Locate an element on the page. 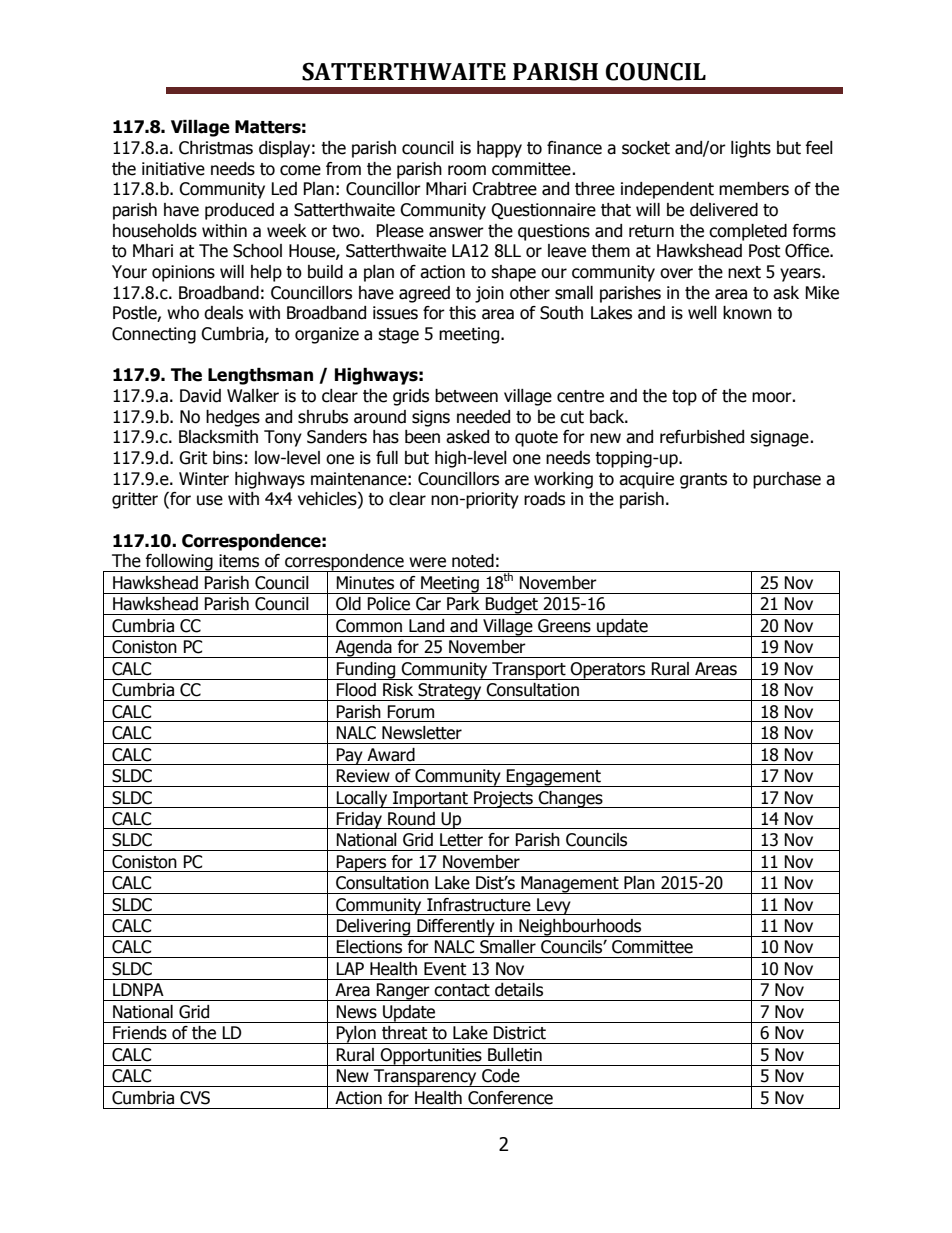 The width and height of the page is (952, 1233). CVS is located at coordinates (195, 1098).
